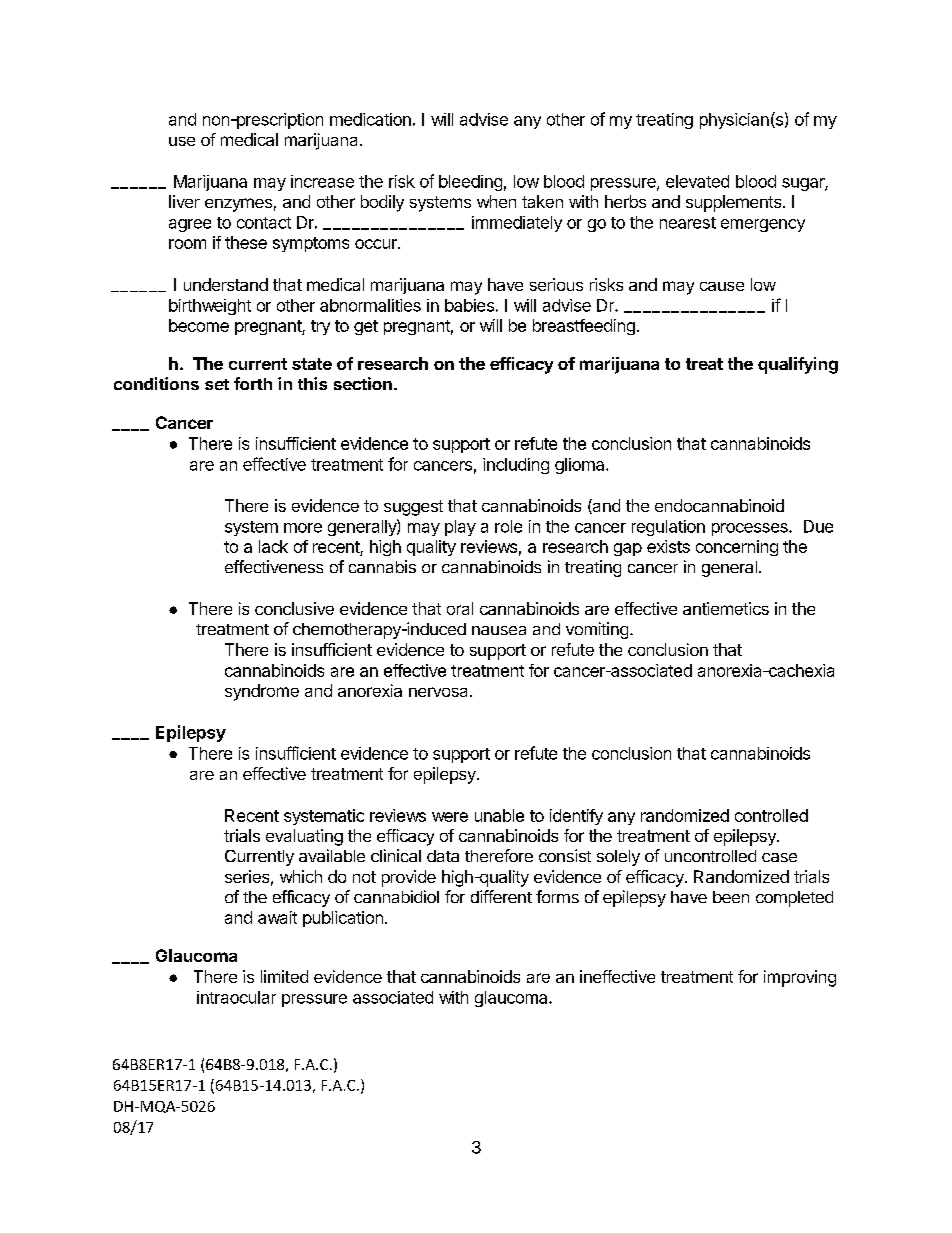  Describe the element at coordinates (238, 205) in the image. I see `enzymes` at that location.
